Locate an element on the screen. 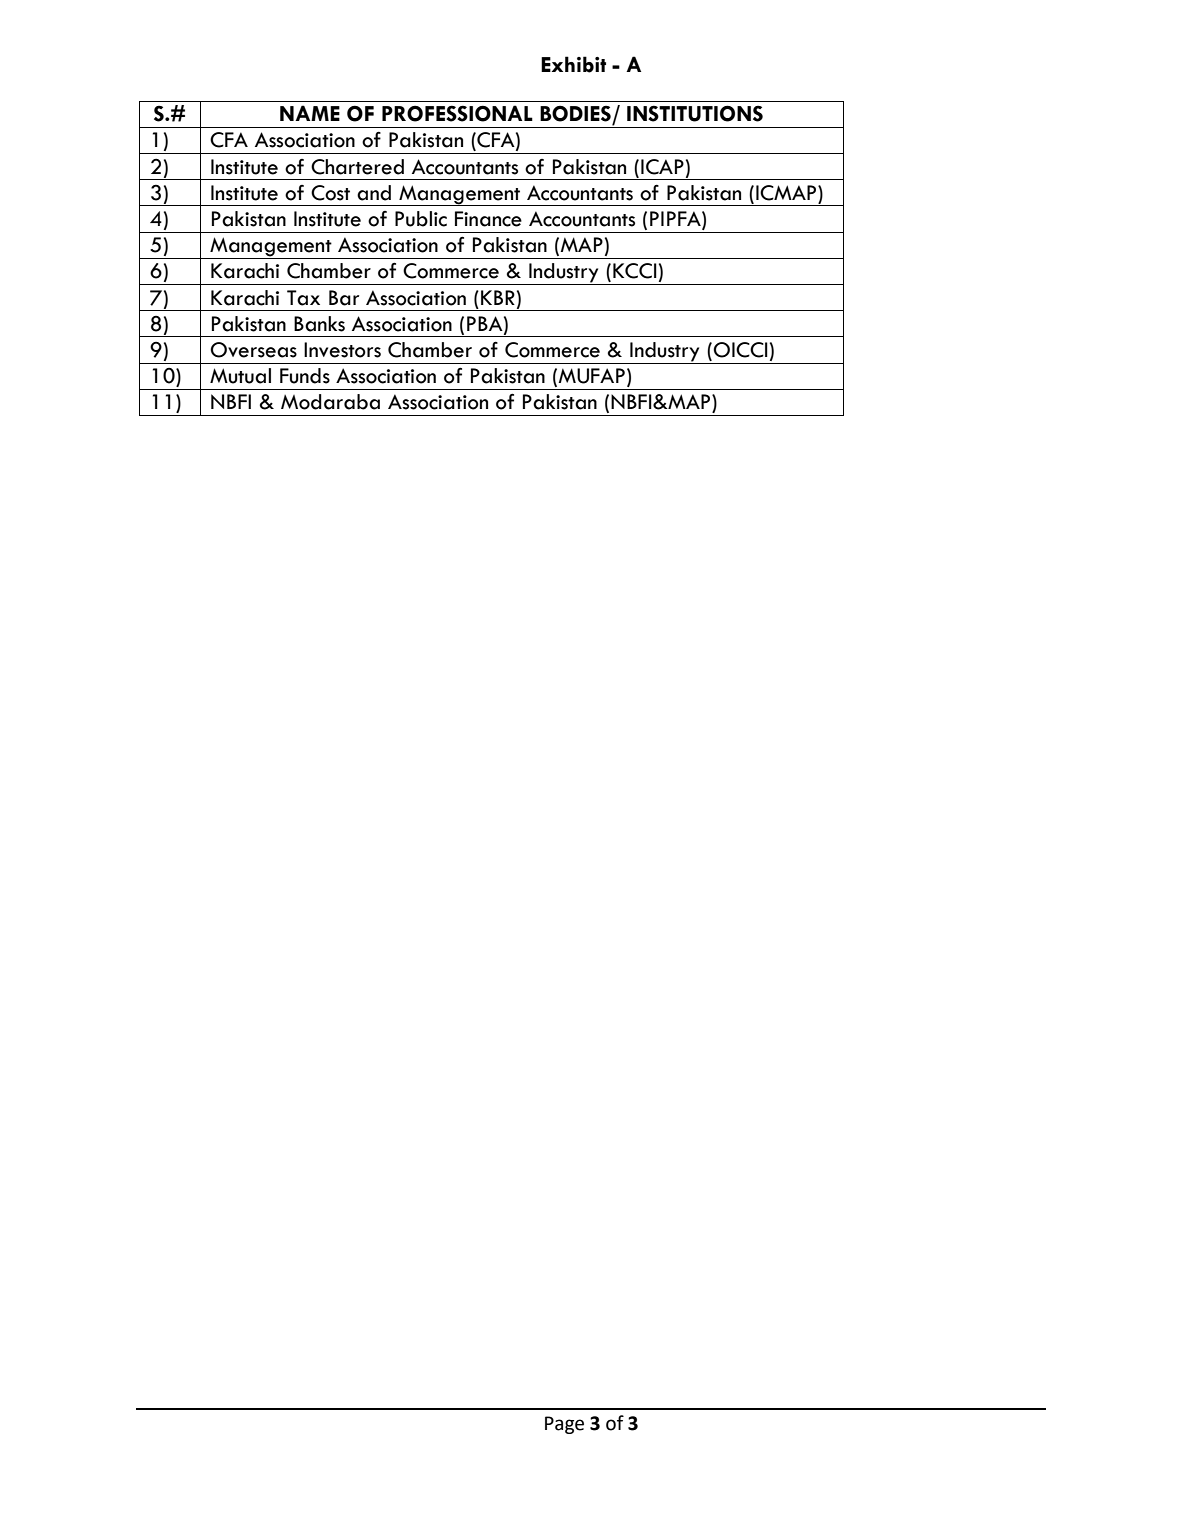  NAME is located at coordinates (310, 113).
